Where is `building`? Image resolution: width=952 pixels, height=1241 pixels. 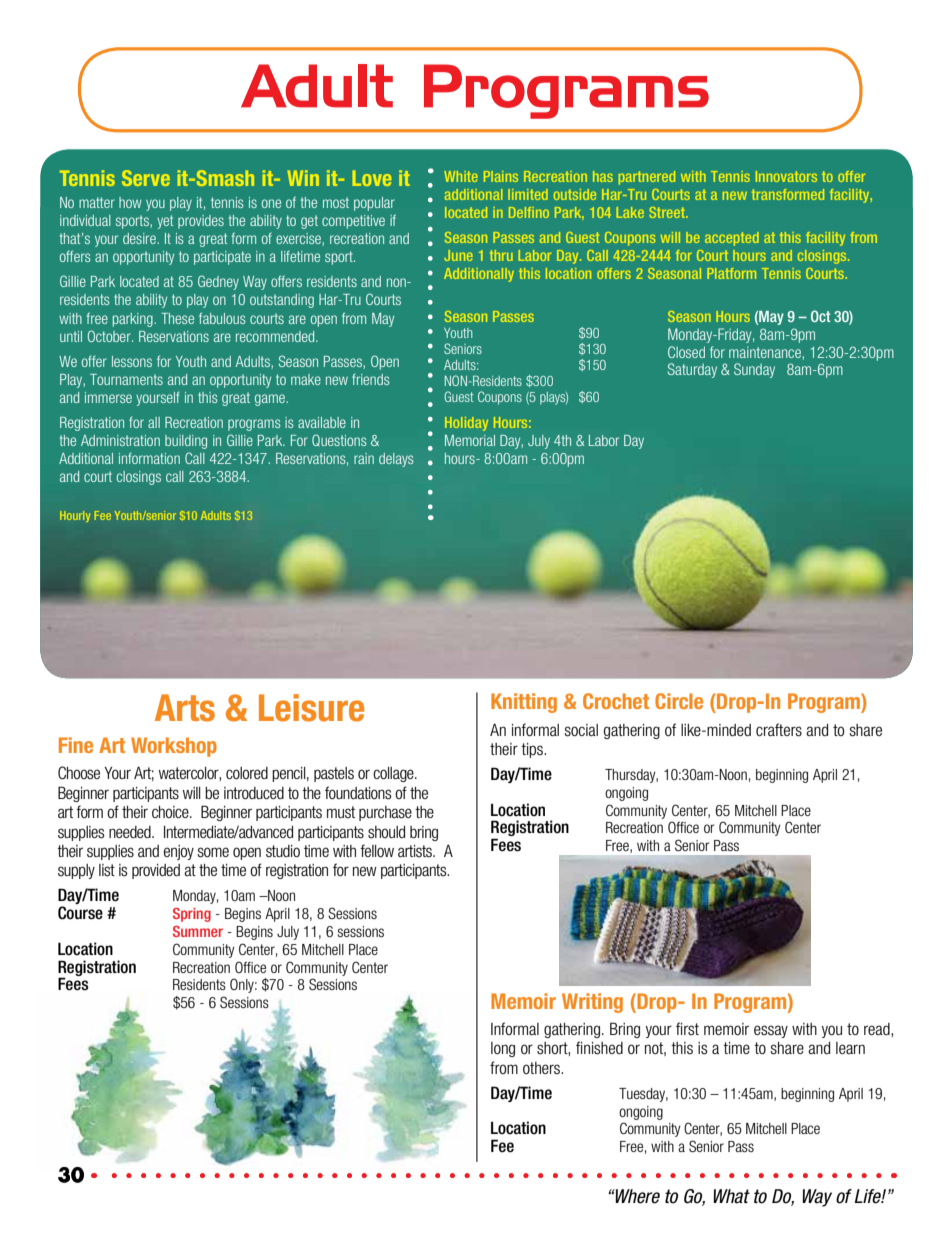
building is located at coordinates (186, 442).
